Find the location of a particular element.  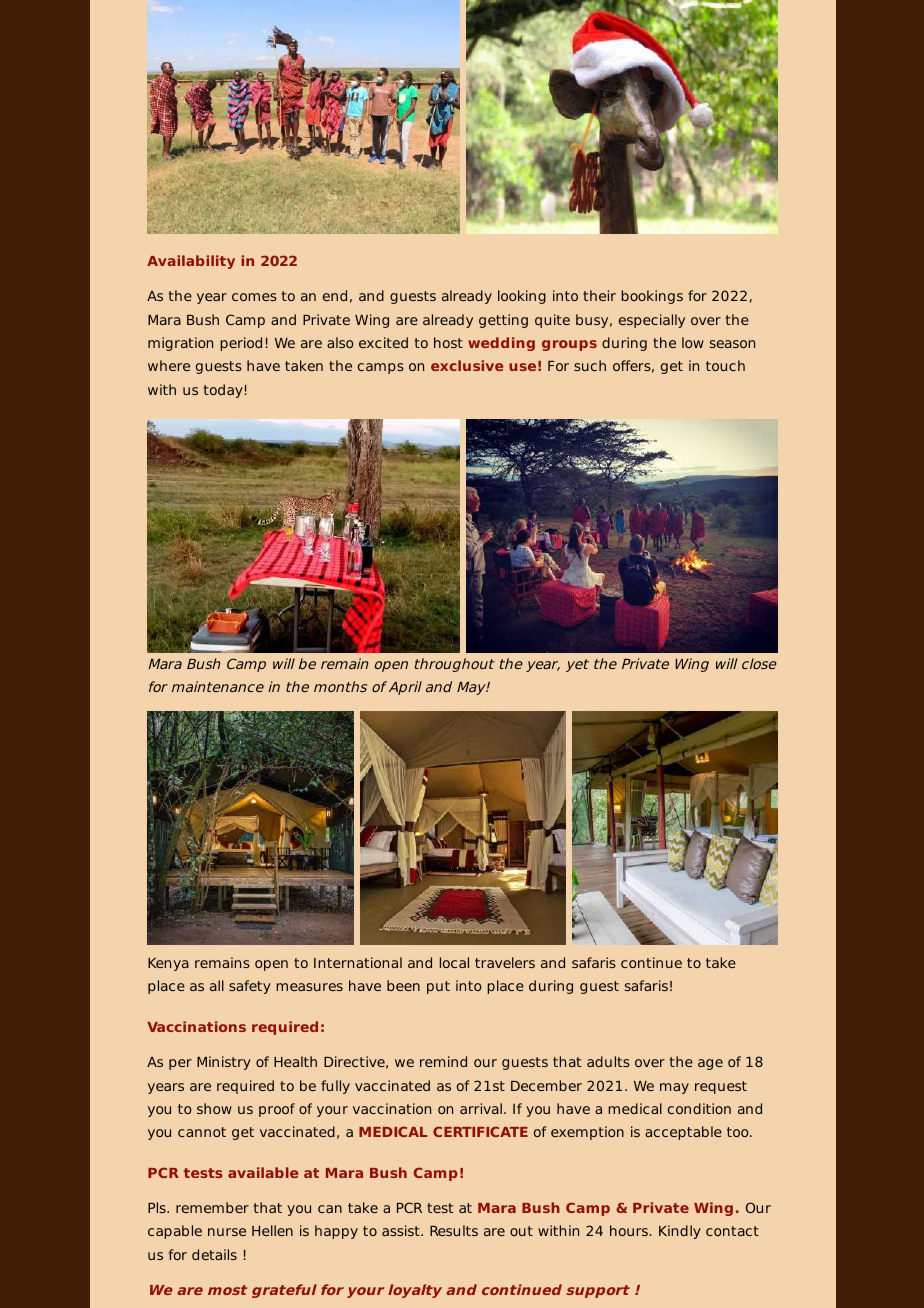

host is located at coordinates (448, 342).
